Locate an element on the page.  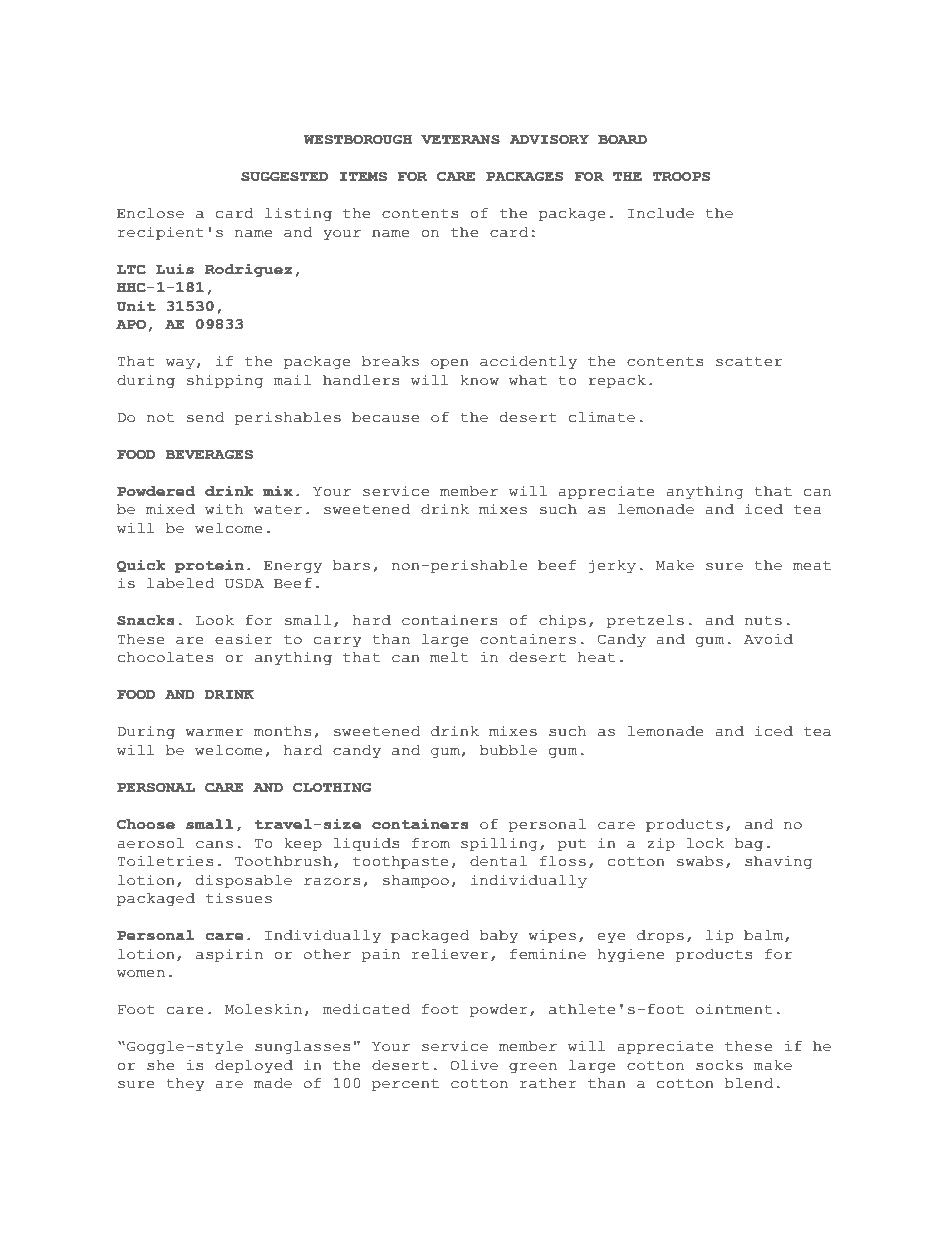
dental is located at coordinates (498, 861).
